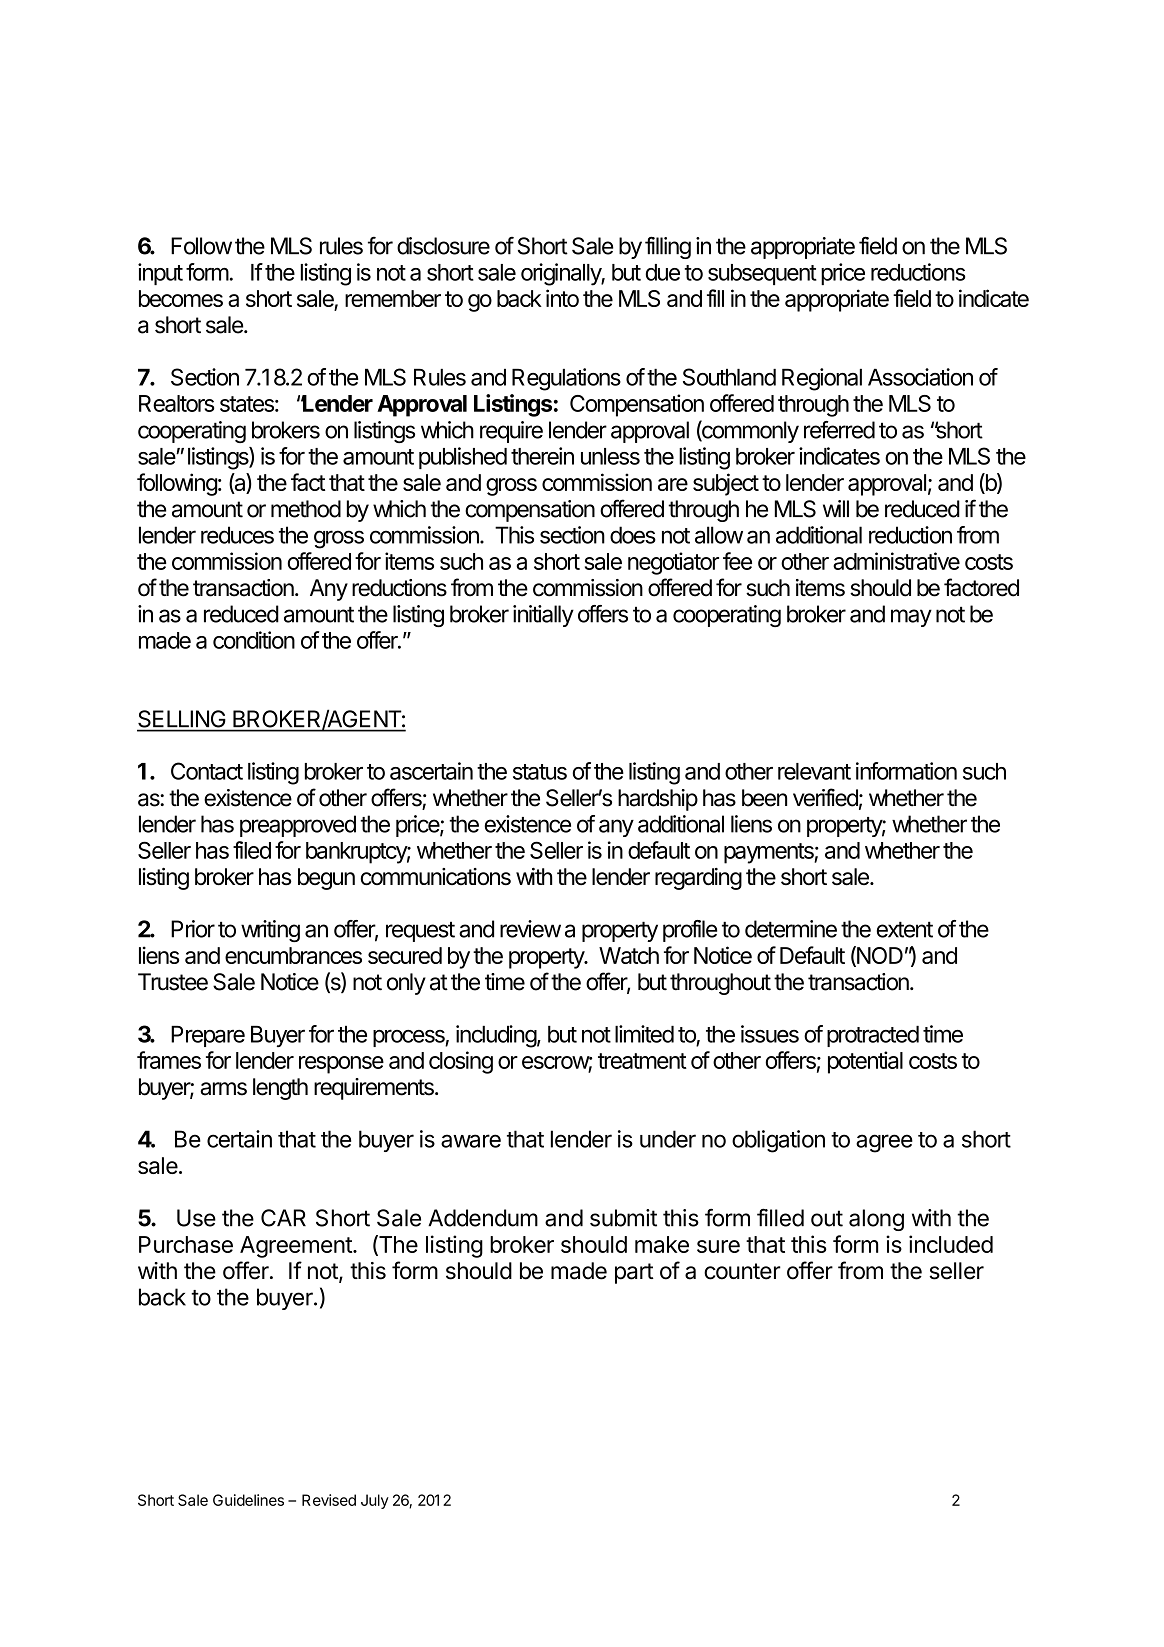  Describe the element at coordinates (642, 1061) in the screenshot. I see `treatment` at that location.
